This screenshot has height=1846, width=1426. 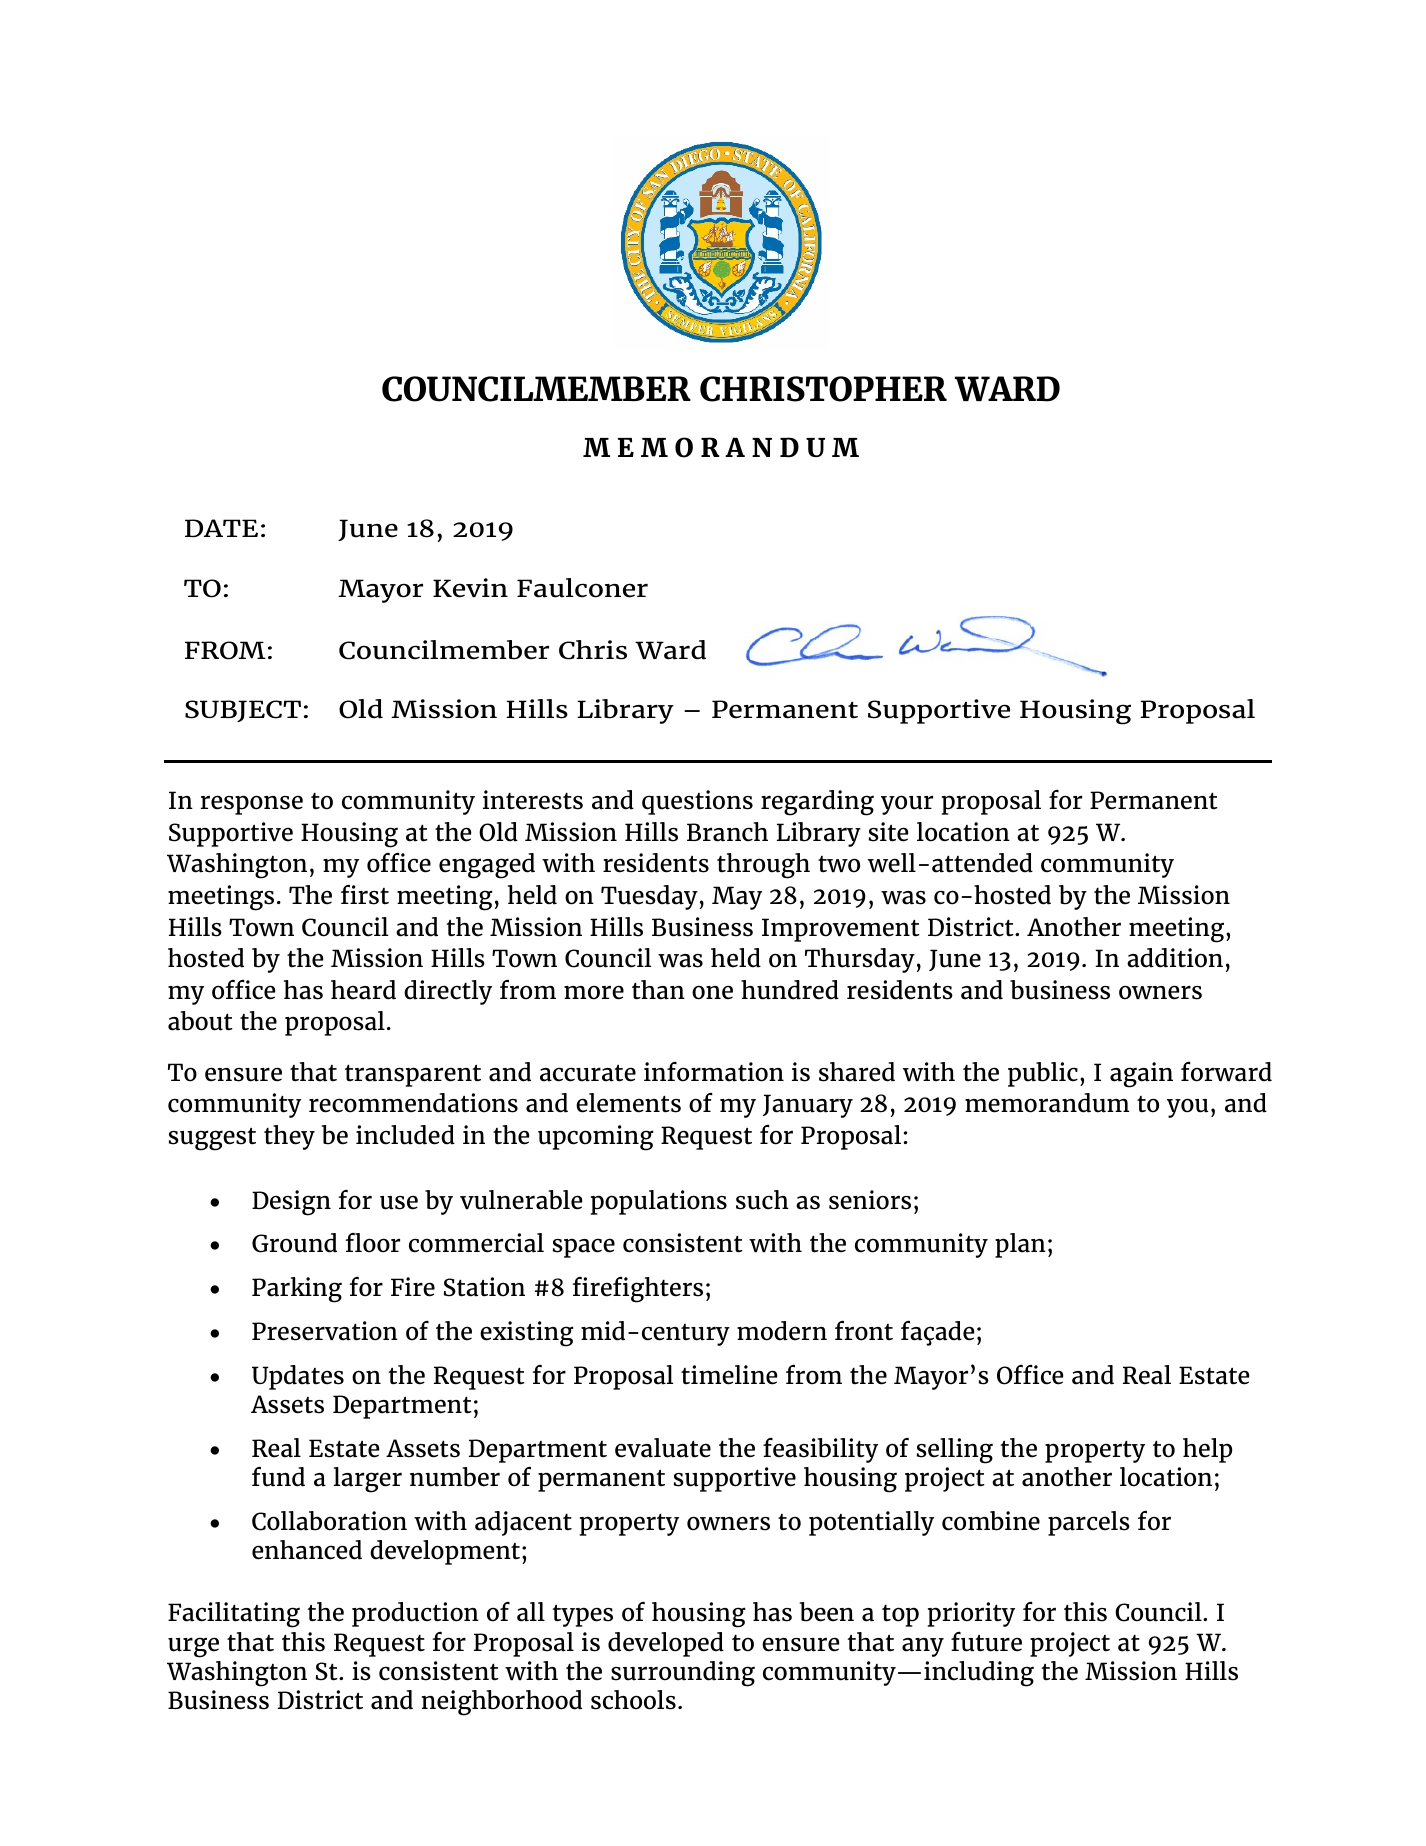 What do you see at coordinates (193, 1647) in the screenshot?
I see `urge` at bounding box center [193, 1647].
